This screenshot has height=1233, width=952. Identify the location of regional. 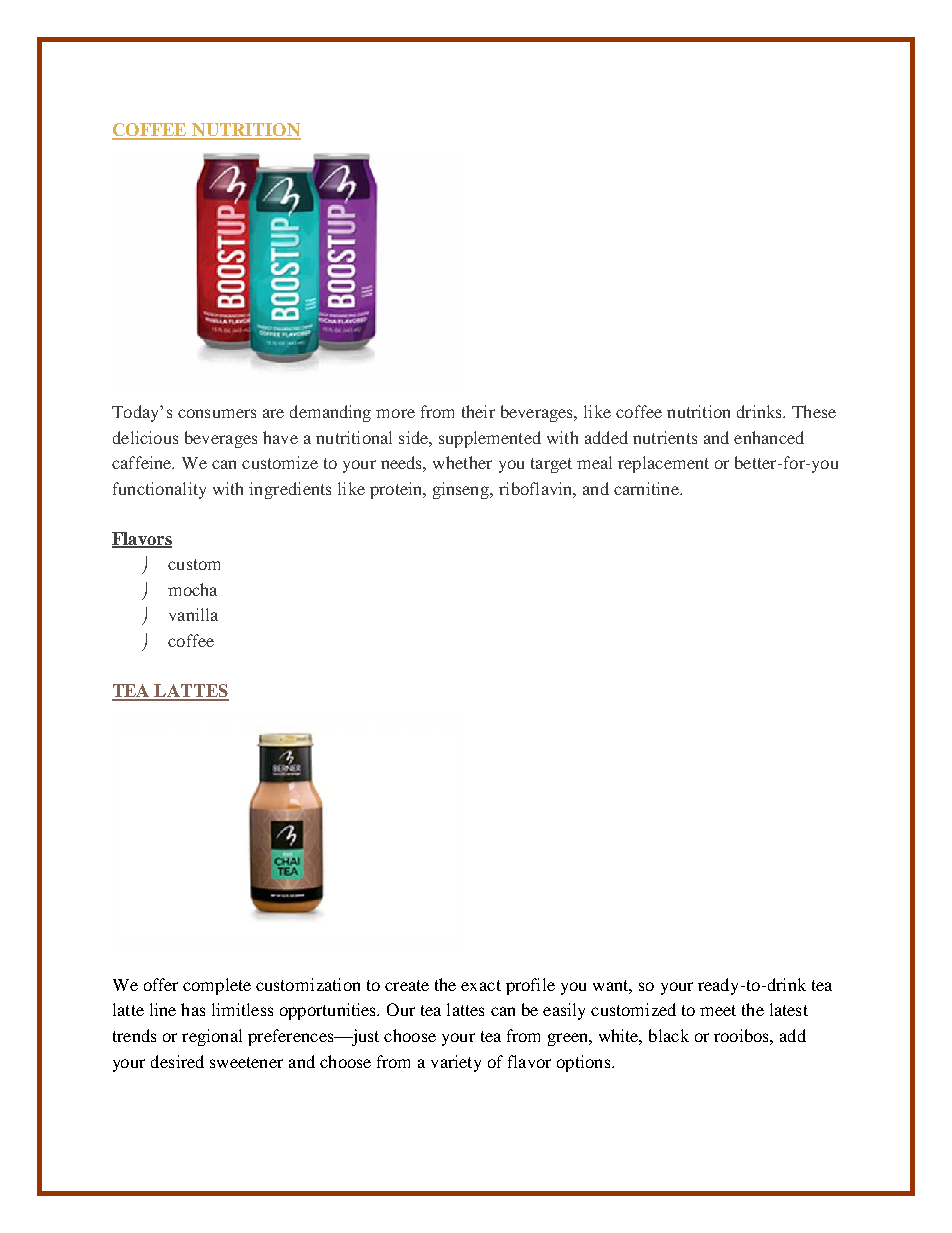
(212, 1037).
